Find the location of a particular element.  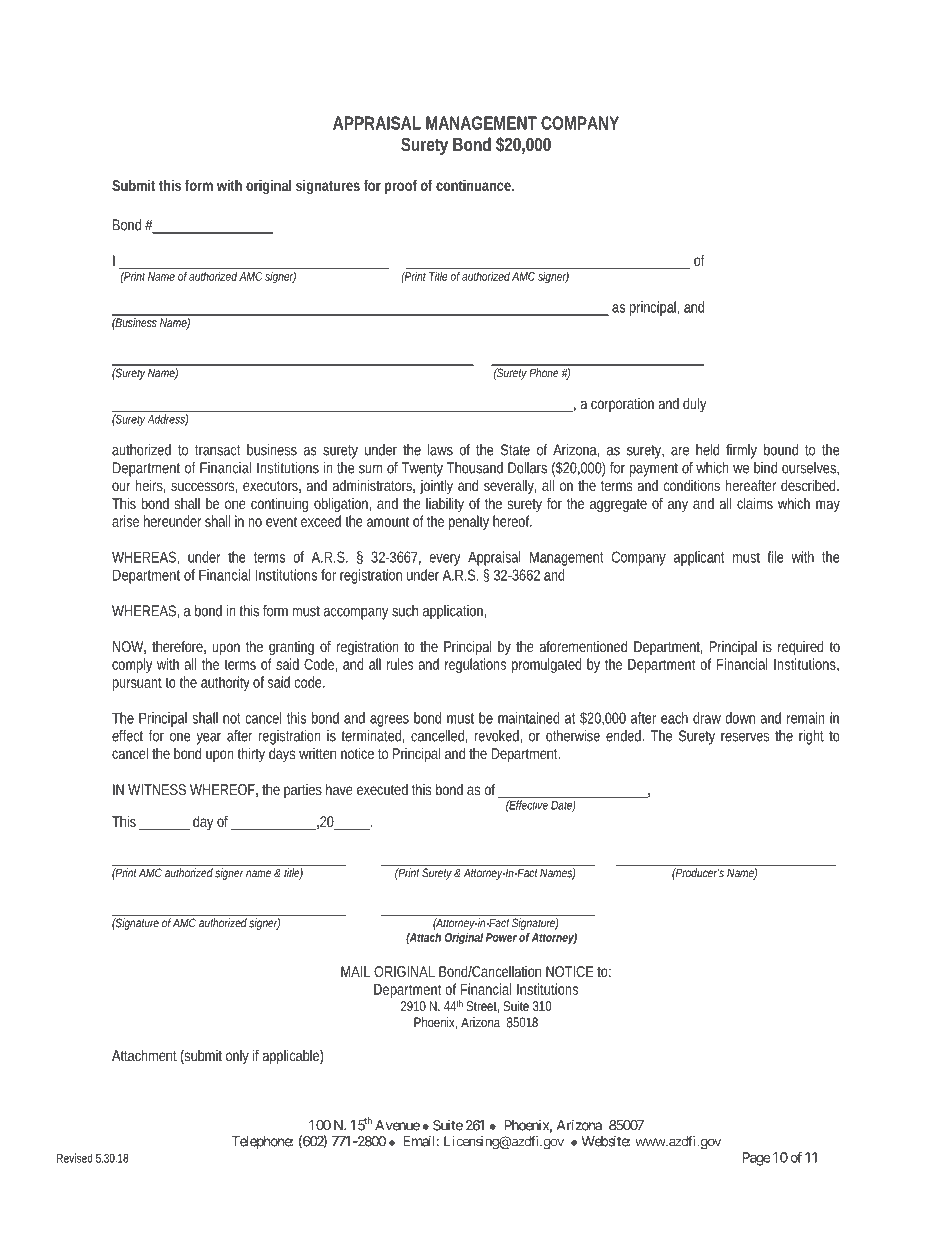

proof is located at coordinates (401, 187).
